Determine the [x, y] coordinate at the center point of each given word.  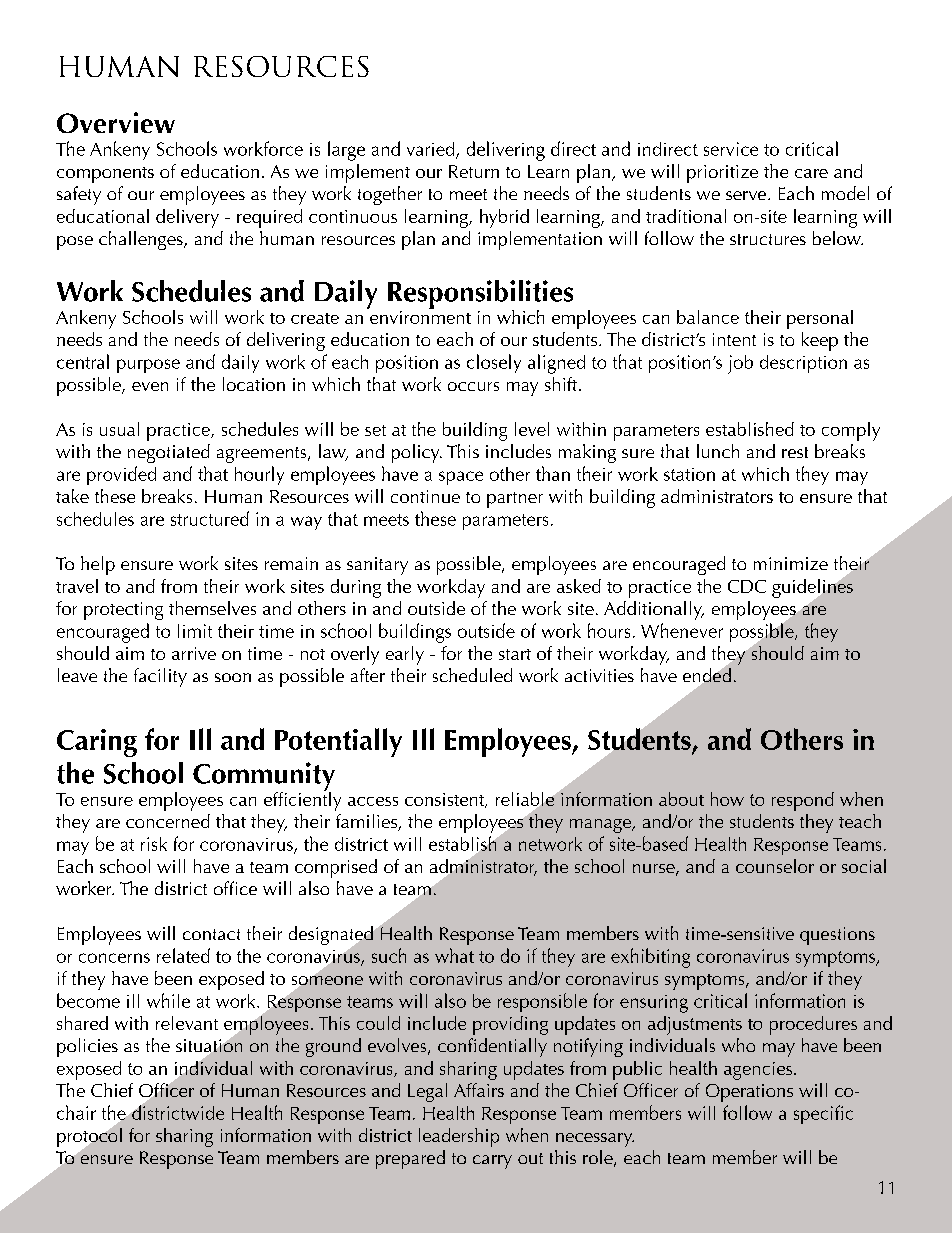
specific [823, 1114]
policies [87, 1047]
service [731, 149]
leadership [459, 1137]
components [105, 175]
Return [474, 171]
